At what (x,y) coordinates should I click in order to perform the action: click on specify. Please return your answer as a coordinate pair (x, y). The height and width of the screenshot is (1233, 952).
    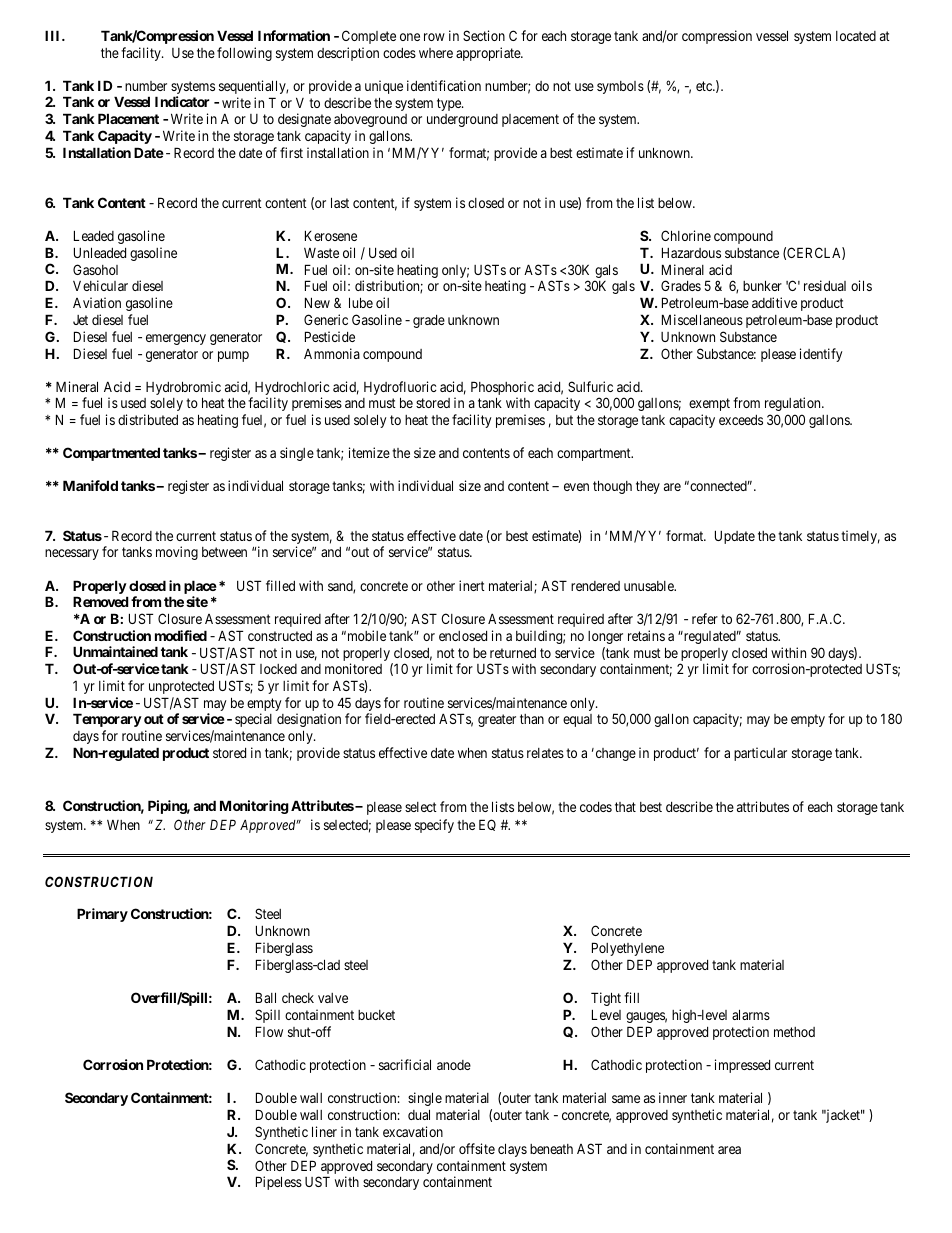
    Looking at the image, I should click on (434, 826).
